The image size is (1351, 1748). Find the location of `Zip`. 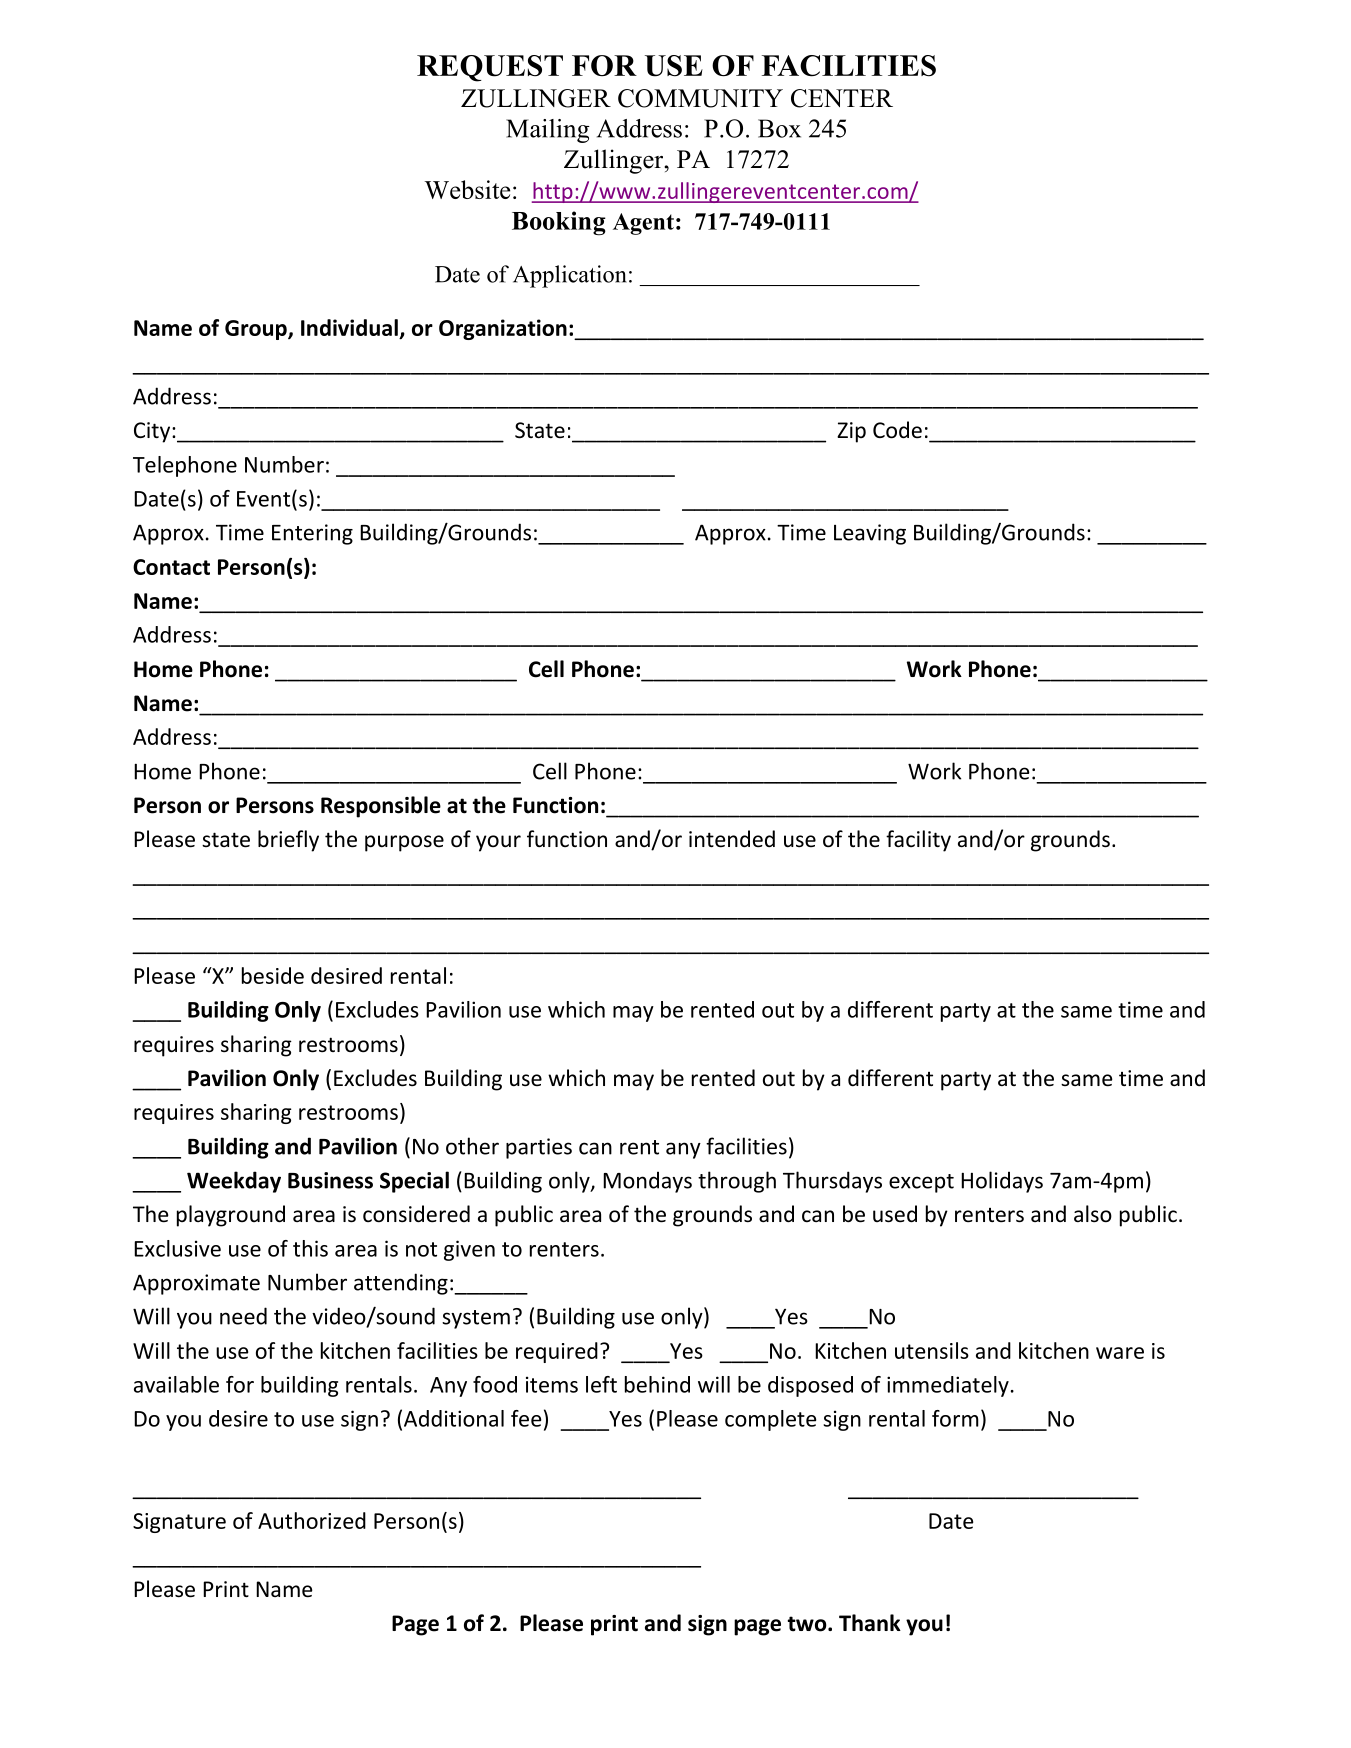

Zip is located at coordinates (851, 432).
